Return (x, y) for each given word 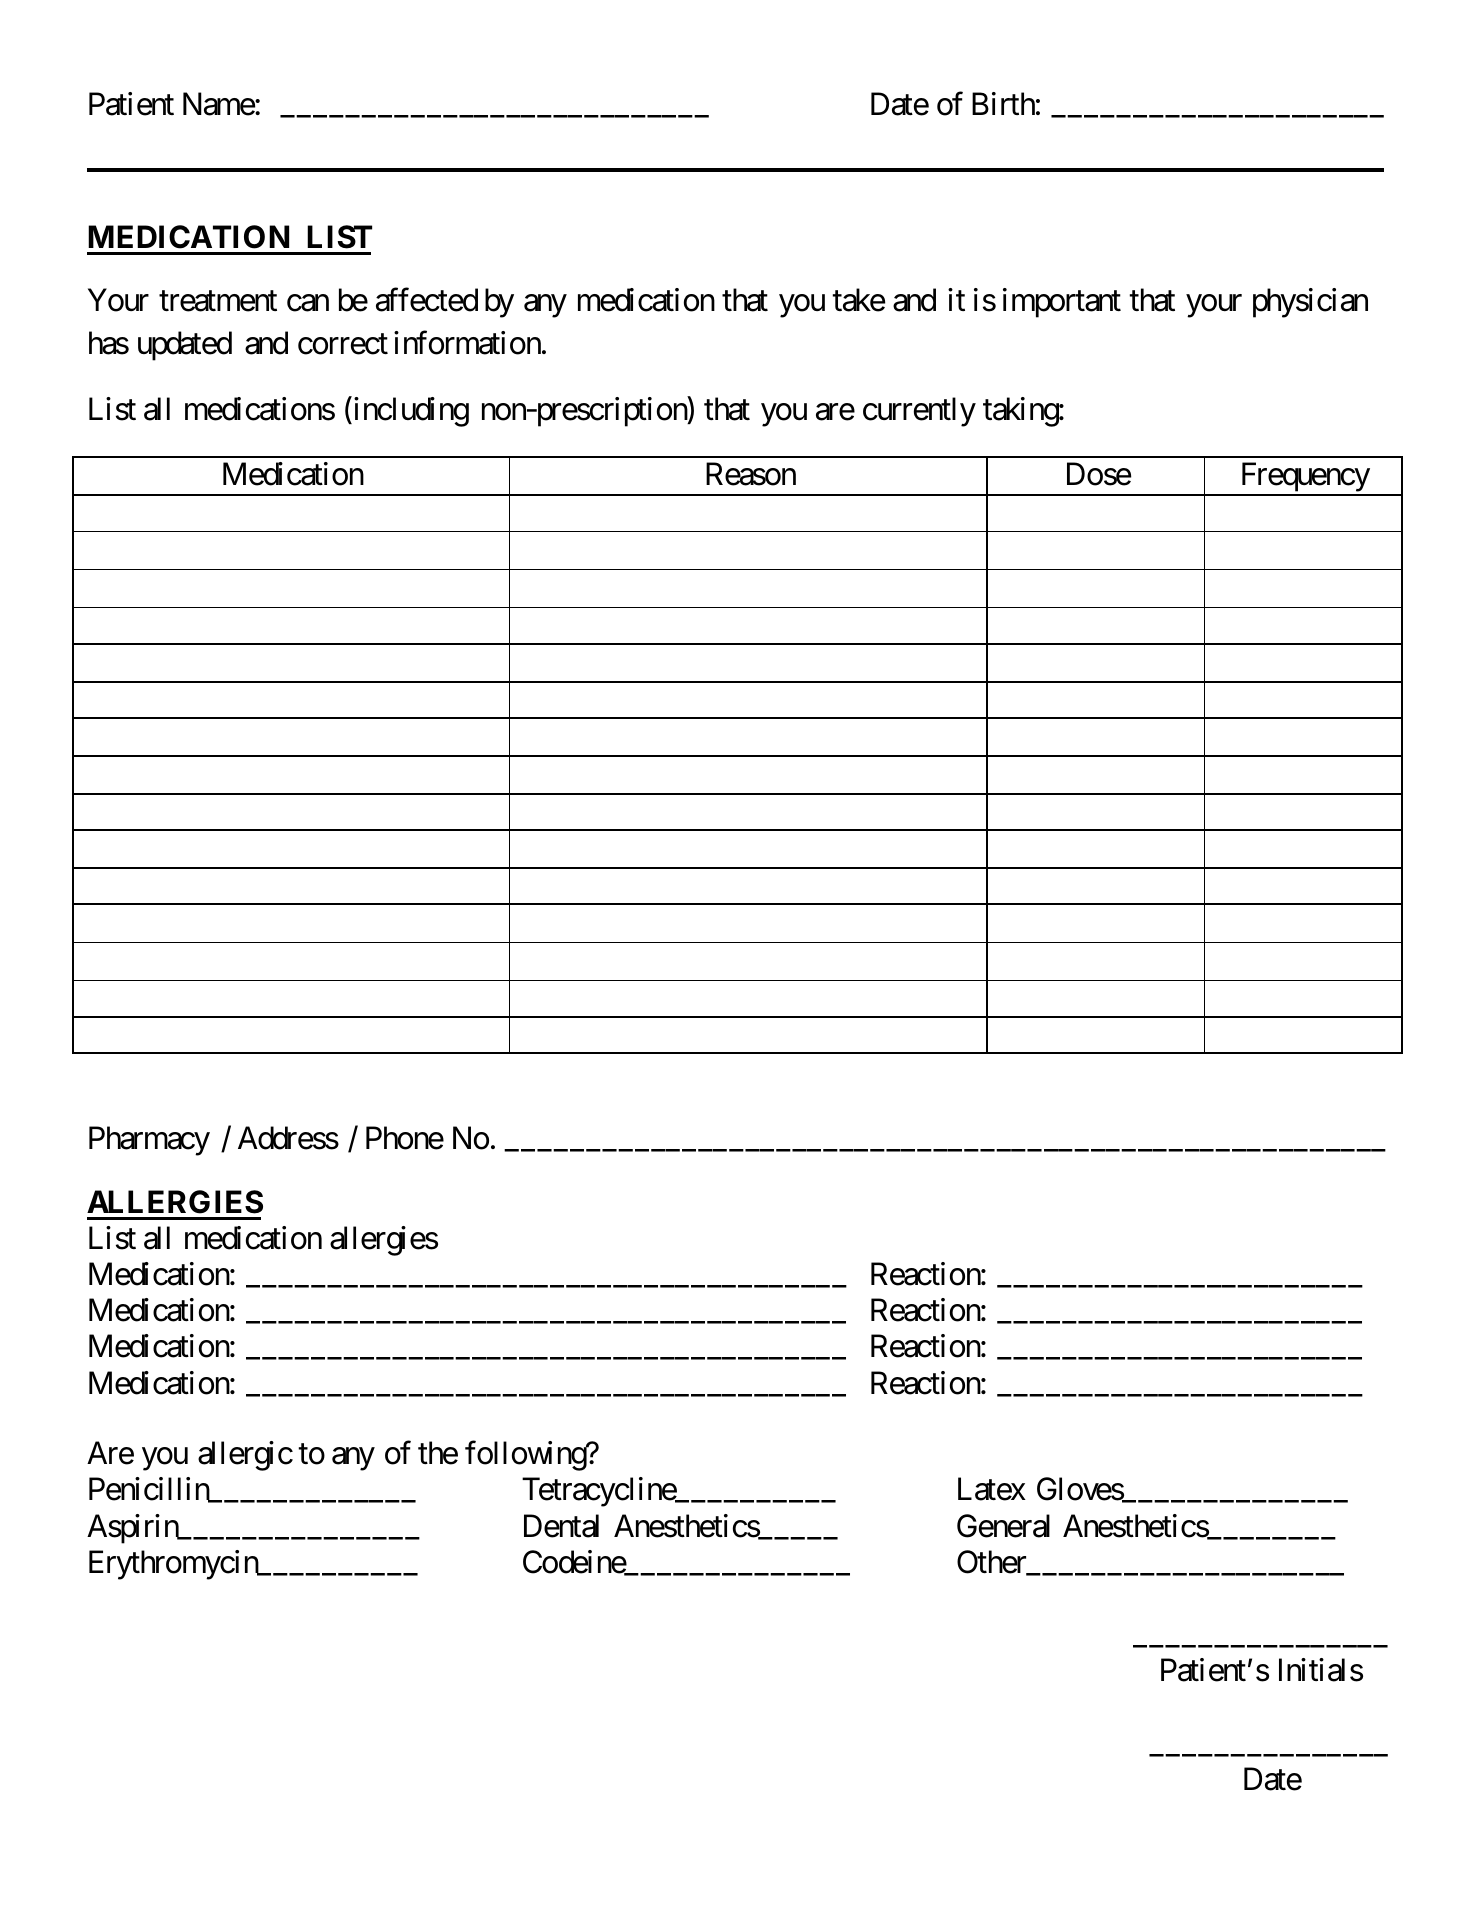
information (467, 343)
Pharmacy (149, 1141)
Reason (751, 474)
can (308, 303)
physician (1310, 303)
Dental (561, 1526)
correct (343, 345)
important (1062, 303)
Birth (1003, 103)
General (1003, 1526)
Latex (992, 1489)
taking (1021, 412)
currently (919, 412)
